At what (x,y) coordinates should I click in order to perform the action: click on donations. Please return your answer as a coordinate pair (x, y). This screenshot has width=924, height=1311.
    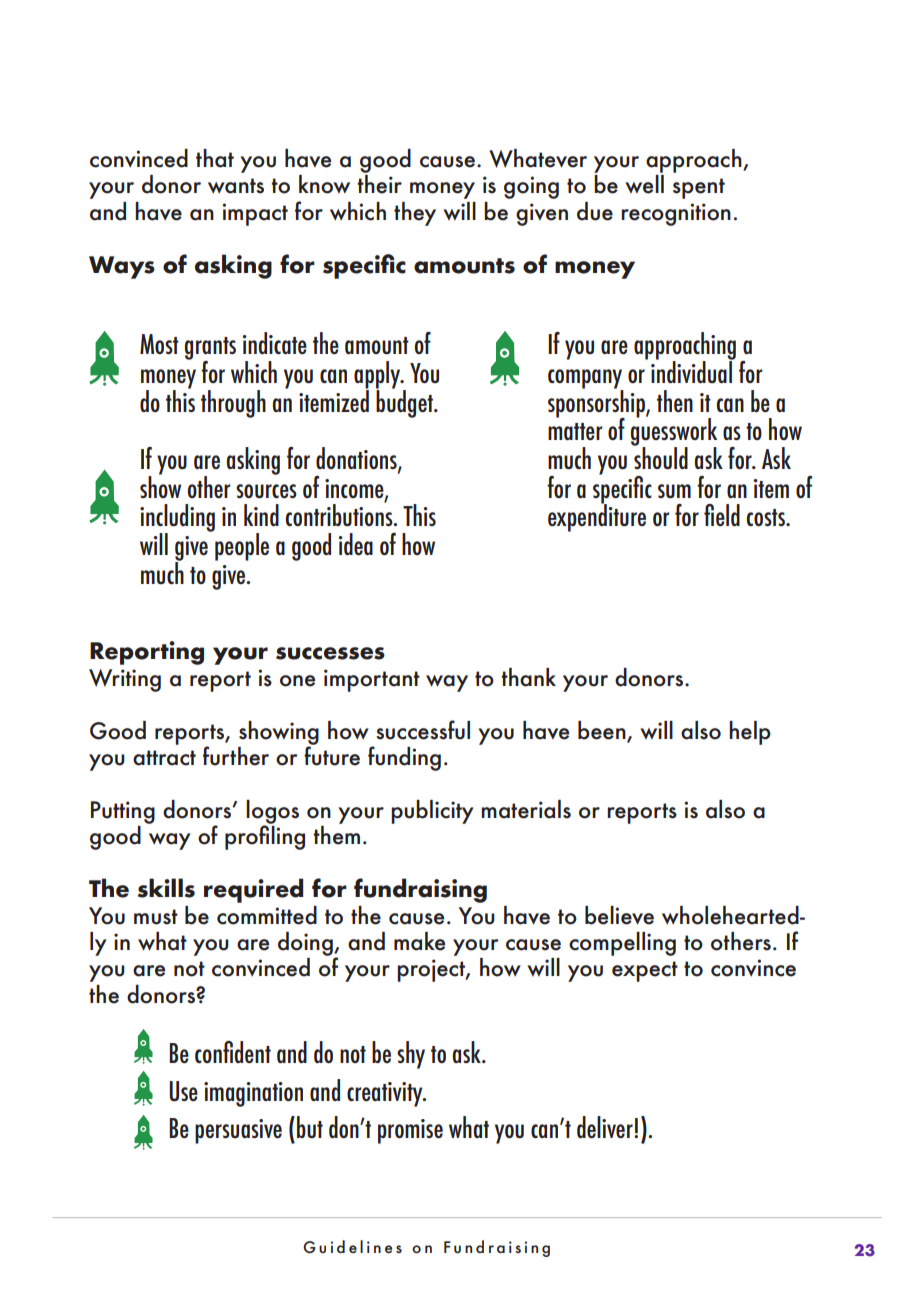
    Looking at the image, I should click on (357, 459).
